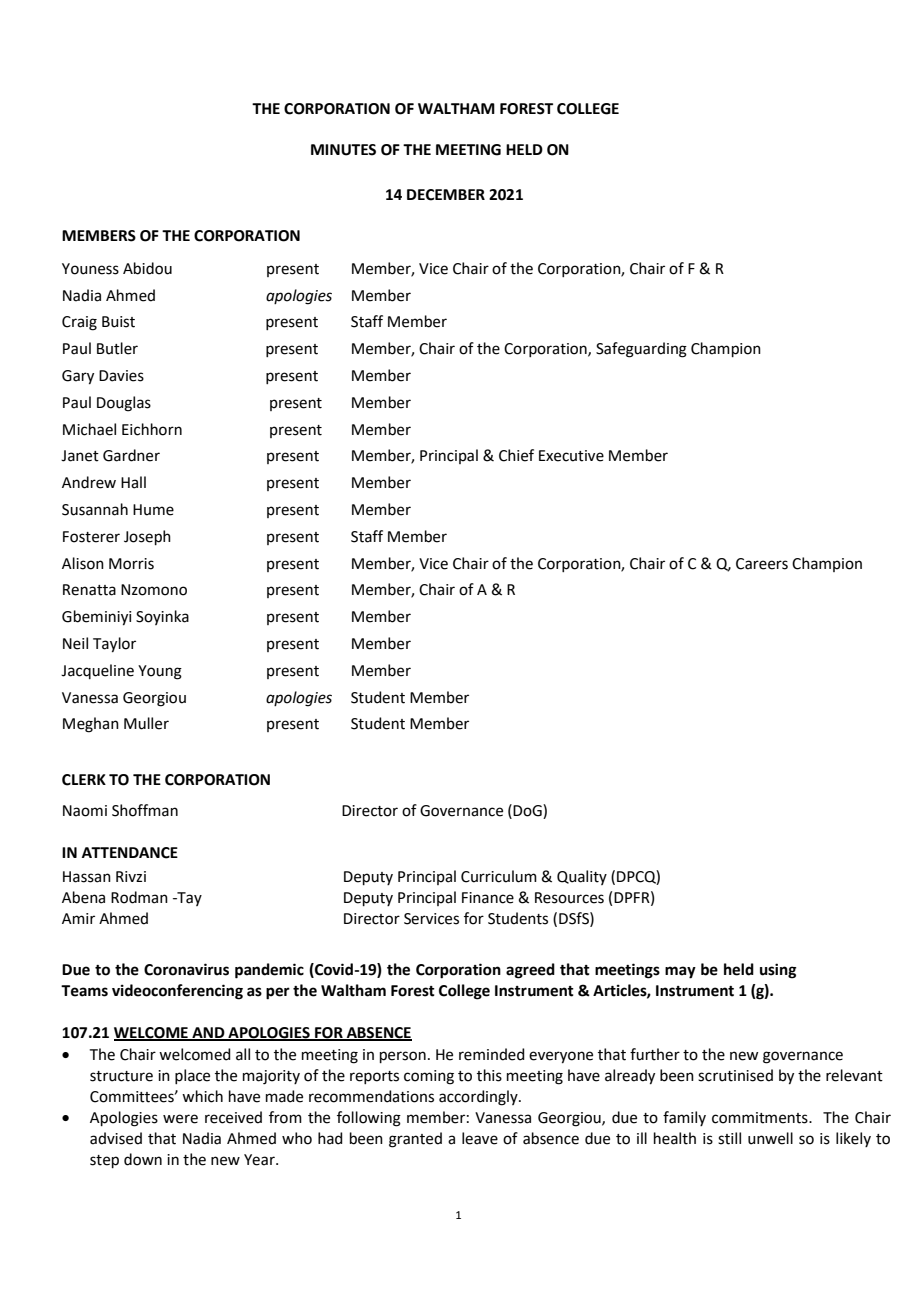 This image has height=1307, width=924. I want to click on Safeguarding, so click(641, 350).
